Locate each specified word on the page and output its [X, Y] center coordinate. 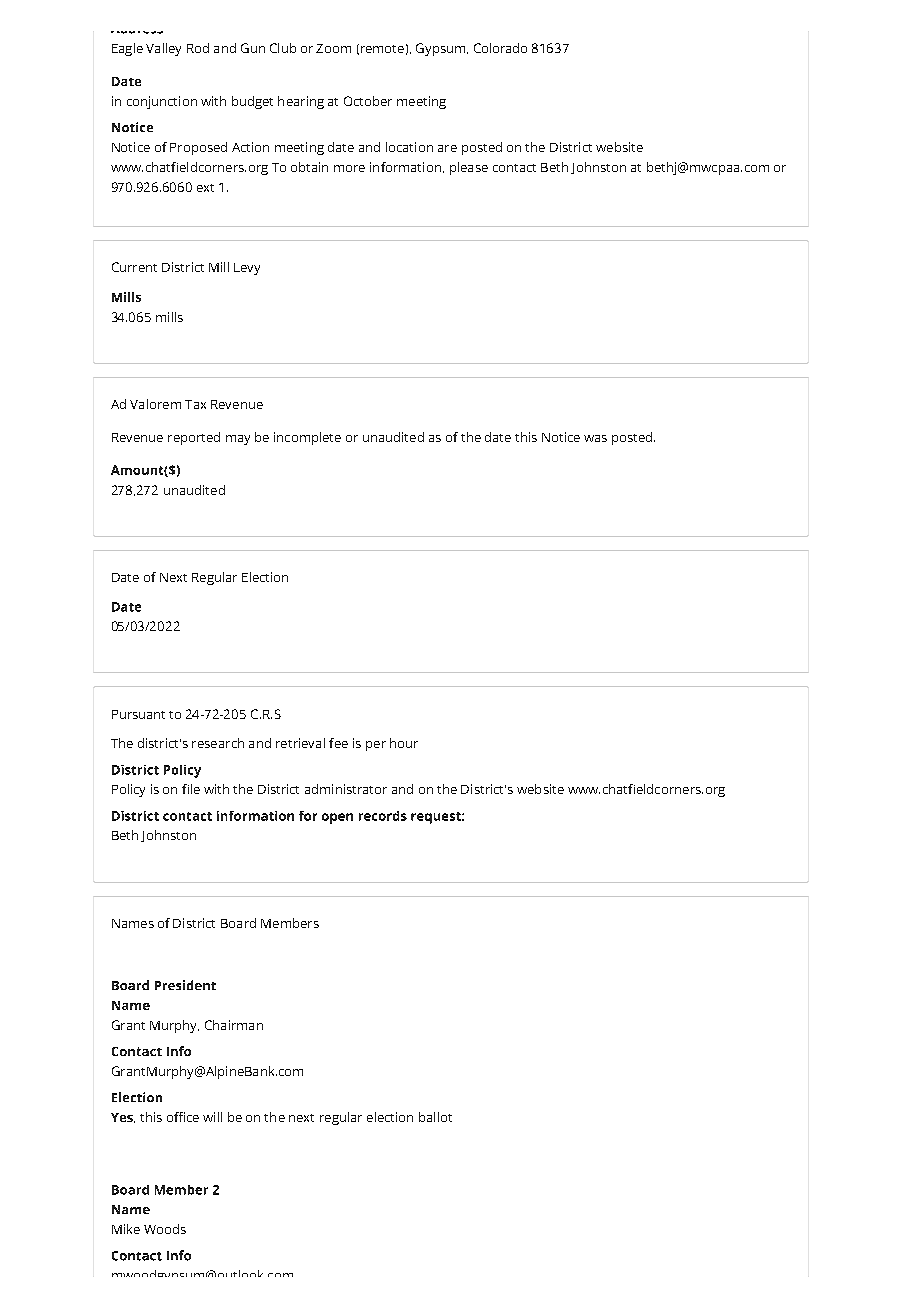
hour [404, 743]
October [368, 101]
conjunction [162, 102]
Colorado [500, 48]
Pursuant [138, 714]
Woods [165, 1229]
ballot [435, 1117]
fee [338, 743]
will [212, 1117]
